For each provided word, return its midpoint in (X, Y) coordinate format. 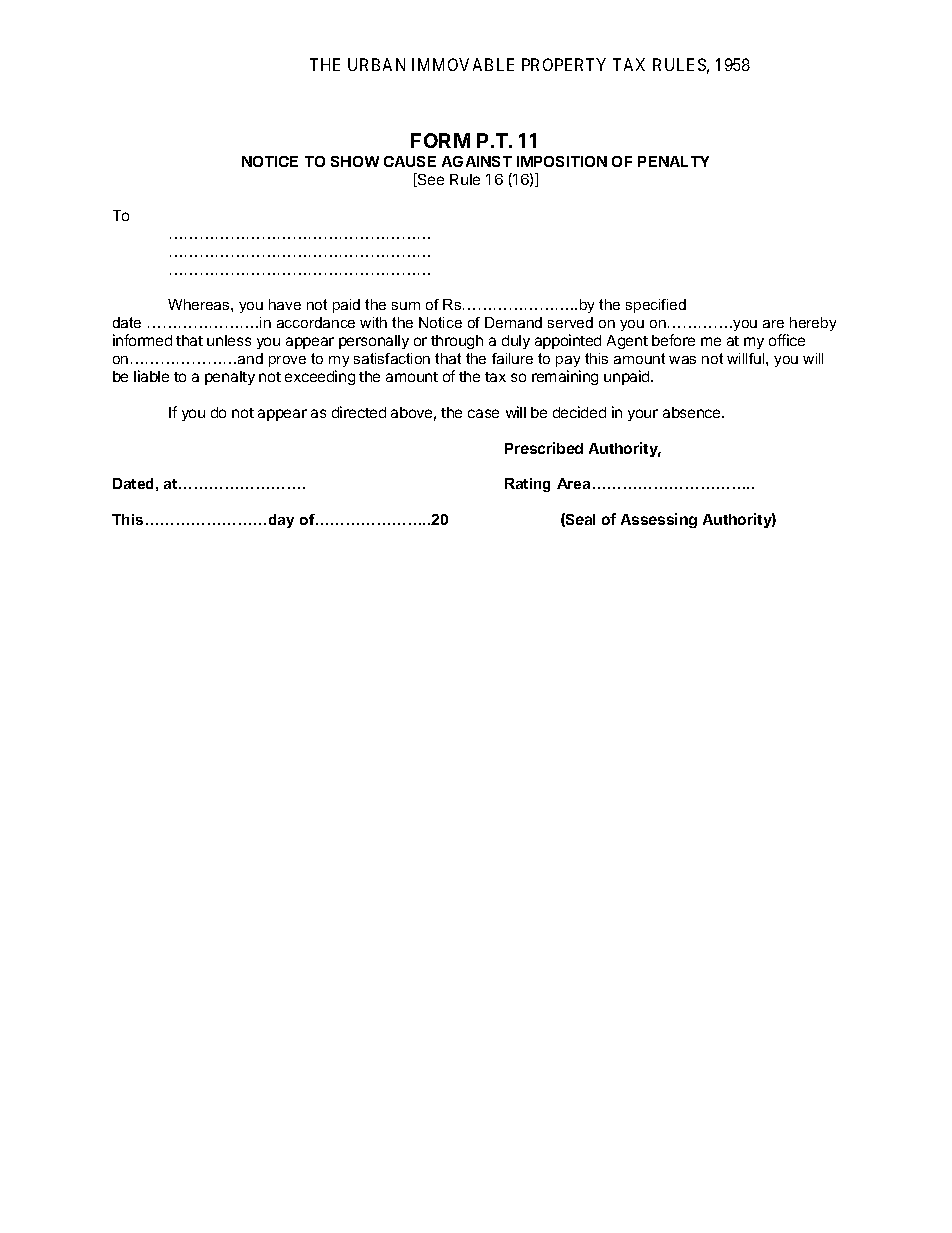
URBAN (376, 64)
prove (287, 361)
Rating (527, 485)
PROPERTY (564, 64)
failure (512, 358)
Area (573, 483)
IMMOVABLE (463, 64)
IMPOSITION (562, 161)
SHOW (355, 161)
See (430, 180)
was (682, 360)
